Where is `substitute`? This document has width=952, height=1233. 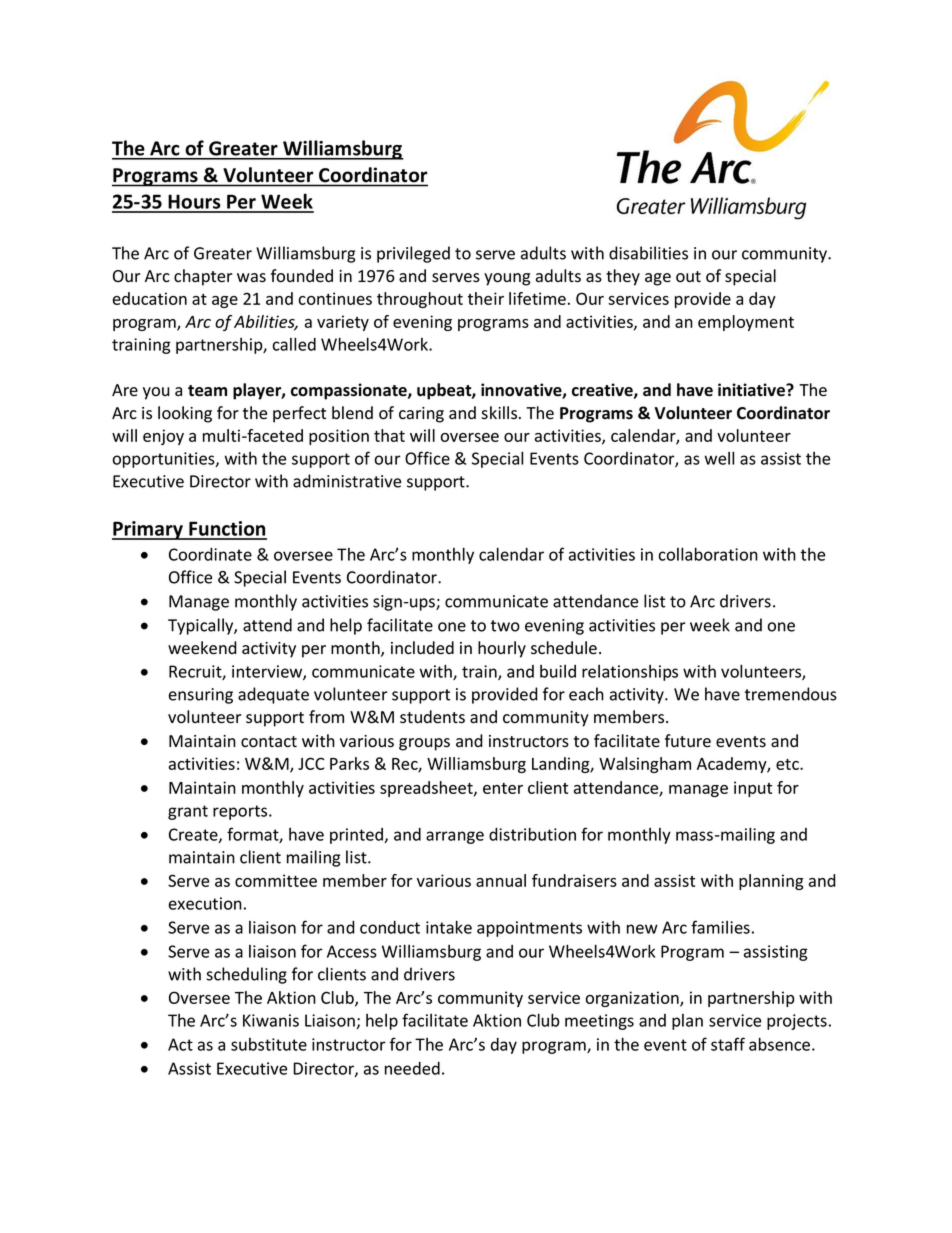
substitute is located at coordinates (269, 1044).
